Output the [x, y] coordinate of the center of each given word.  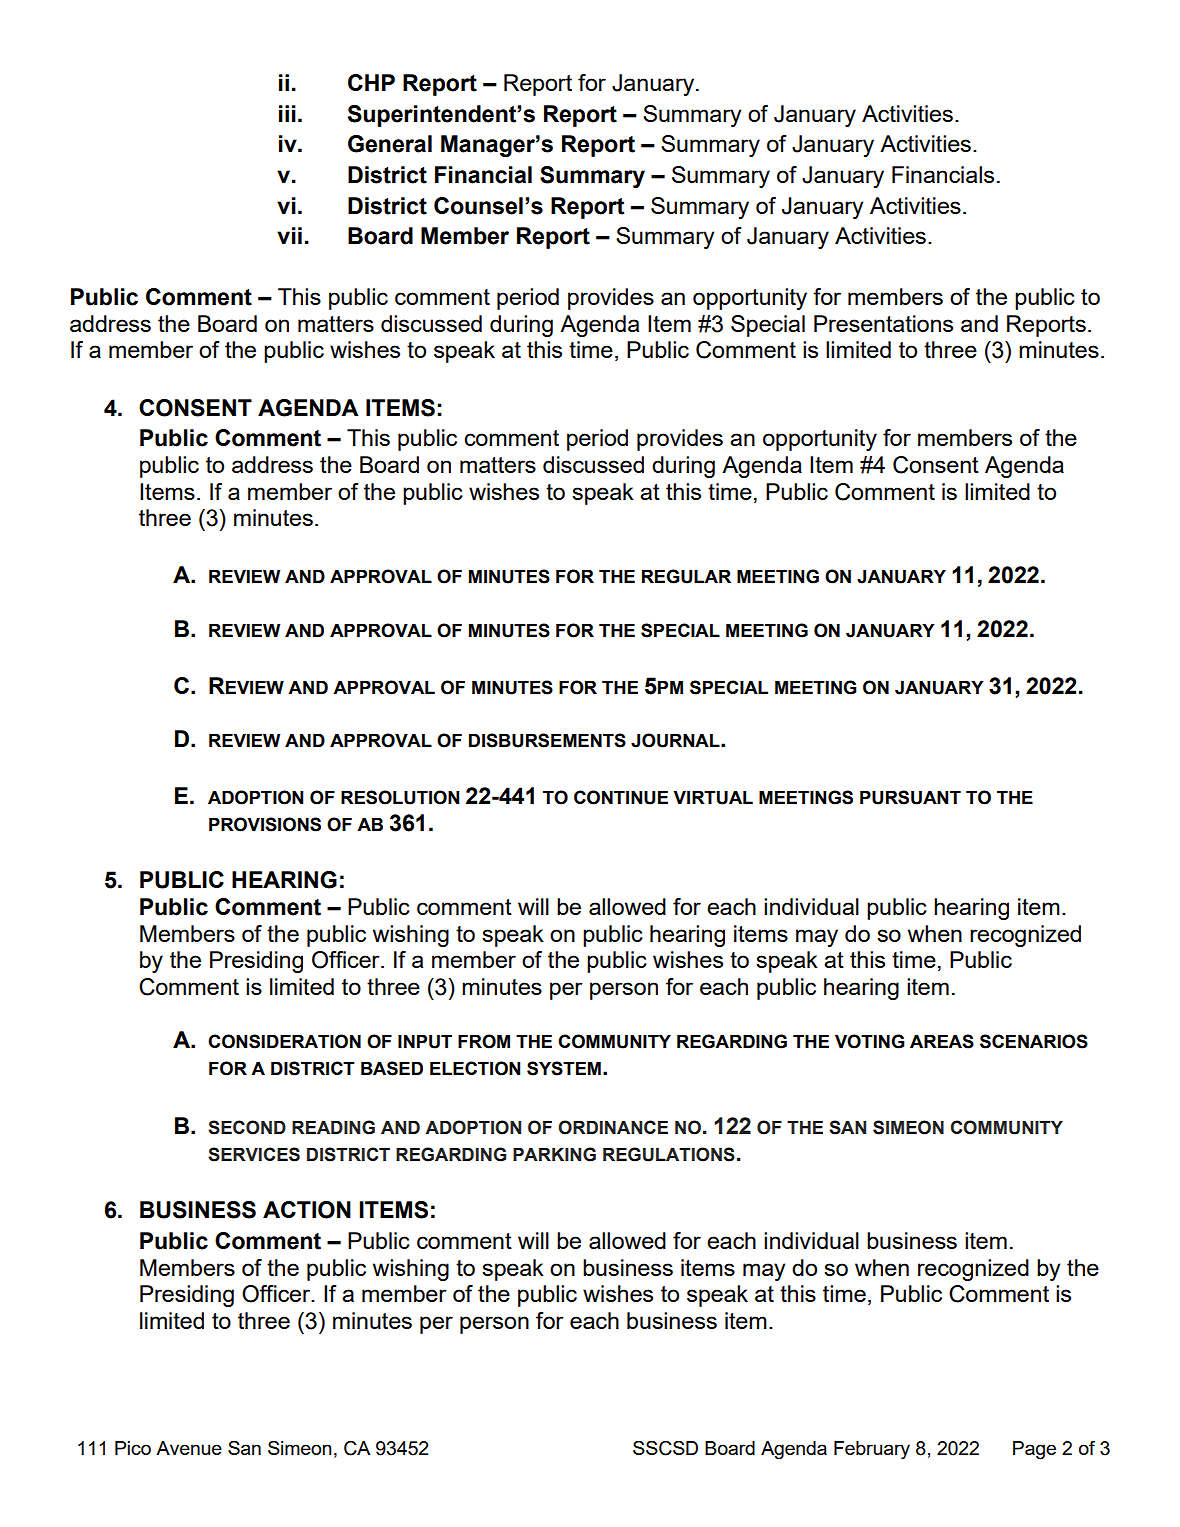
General [390, 144]
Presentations [883, 323]
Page [1034, 1450]
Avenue [189, 1448]
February [872, 1450]
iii [287, 113]
